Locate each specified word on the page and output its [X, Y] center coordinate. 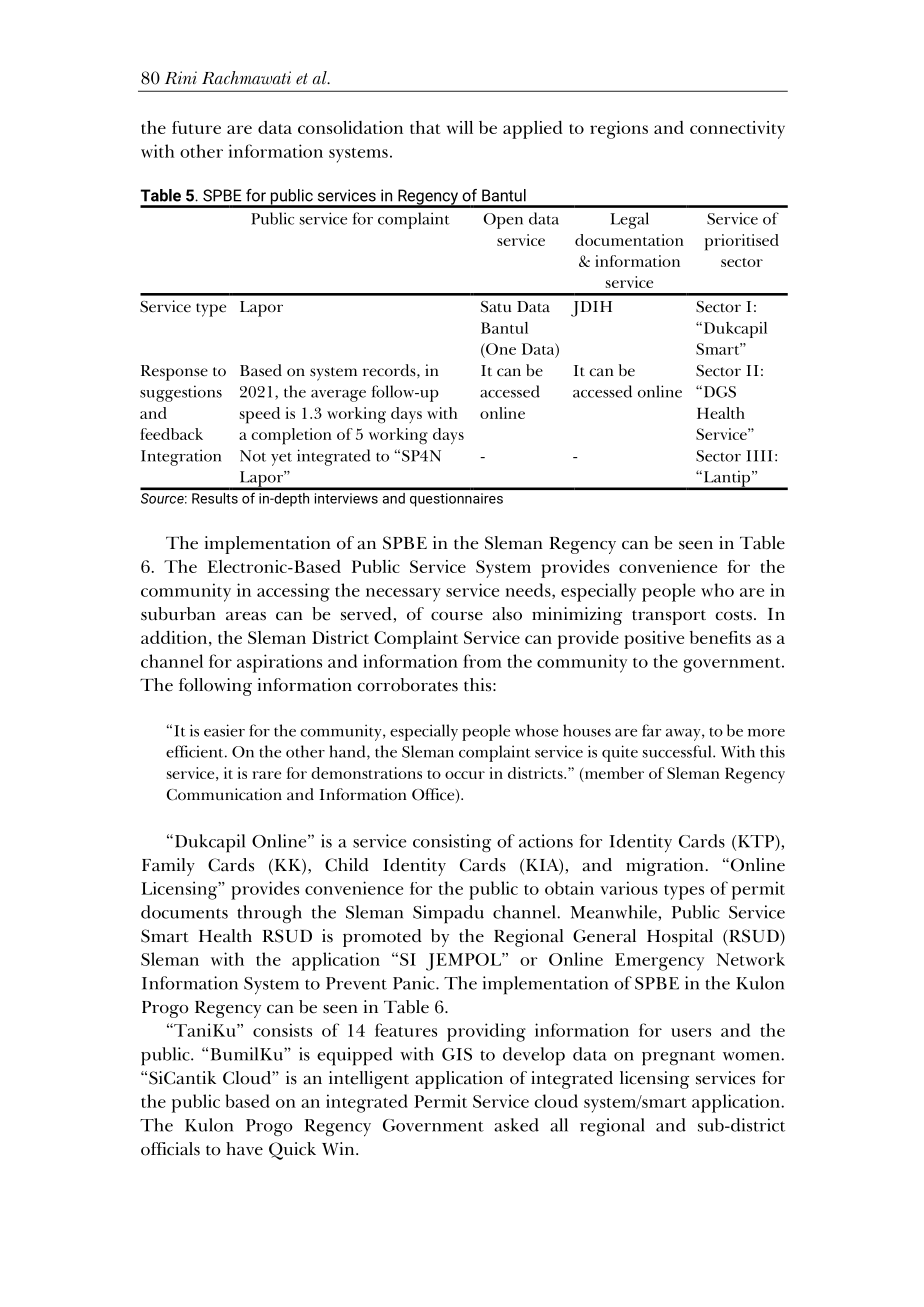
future [196, 127]
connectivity [737, 130]
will [460, 127]
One [500, 349]
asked [516, 1125]
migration [665, 867]
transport [669, 617]
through [269, 914]
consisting [452, 843]
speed [260, 415]
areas [246, 616]
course [457, 616]
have [244, 1149]
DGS [718, 391]
